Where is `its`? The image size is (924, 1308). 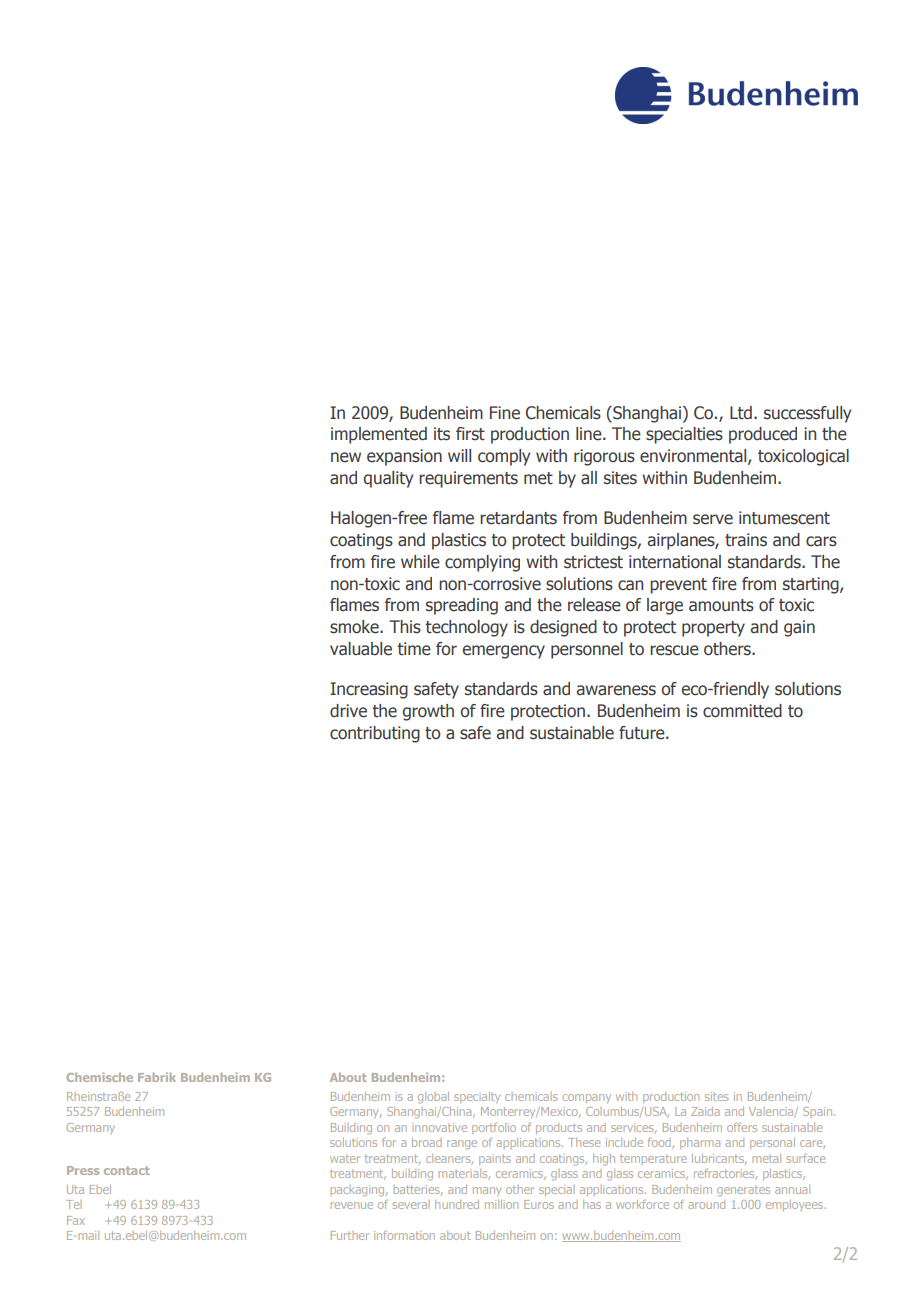
its is located at coordinates (442, 434).
